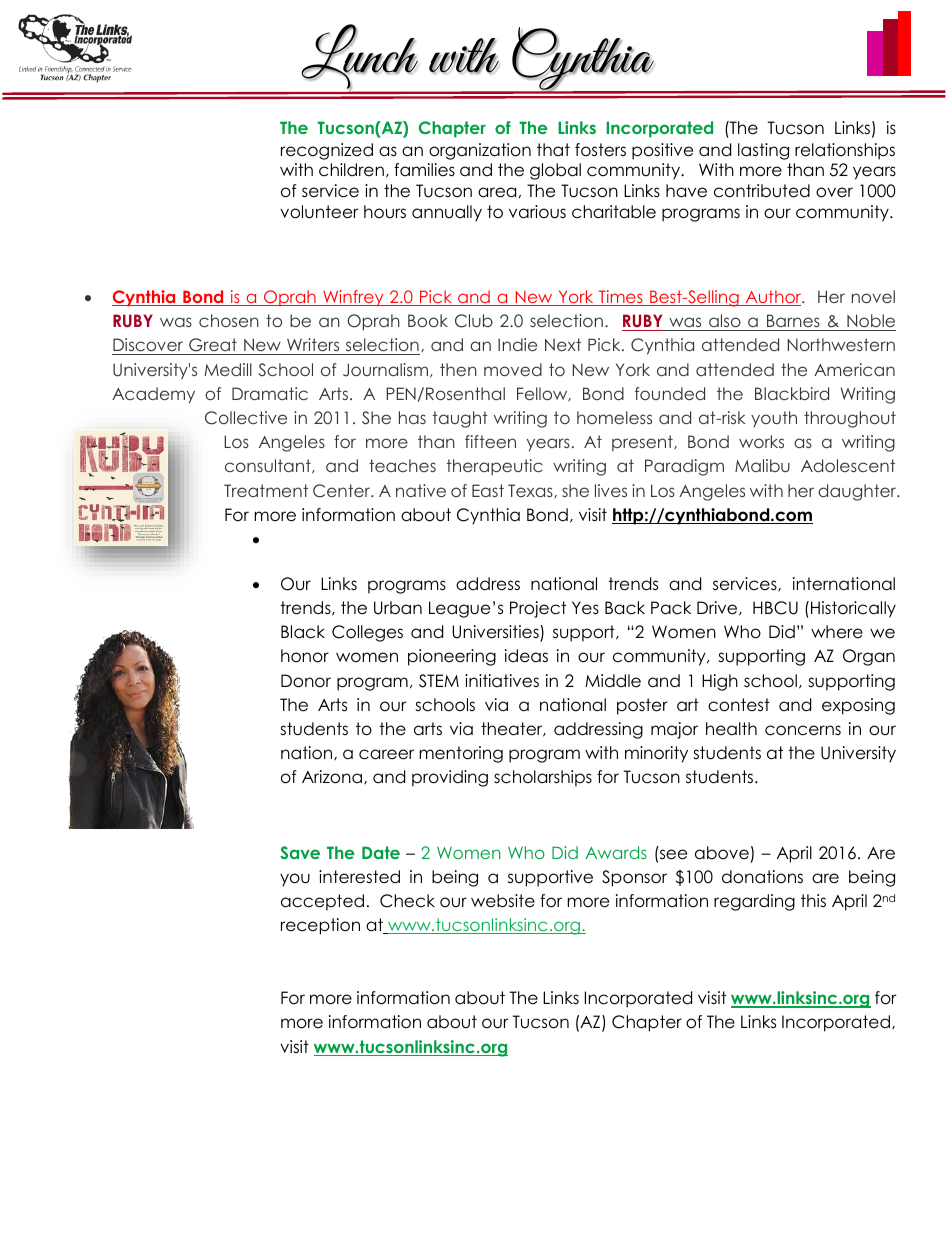 The width and height of the screenshot is (952, 1233). Describe the element at coordinates (497, 192) in the screenshot. I see `area` at that location.
